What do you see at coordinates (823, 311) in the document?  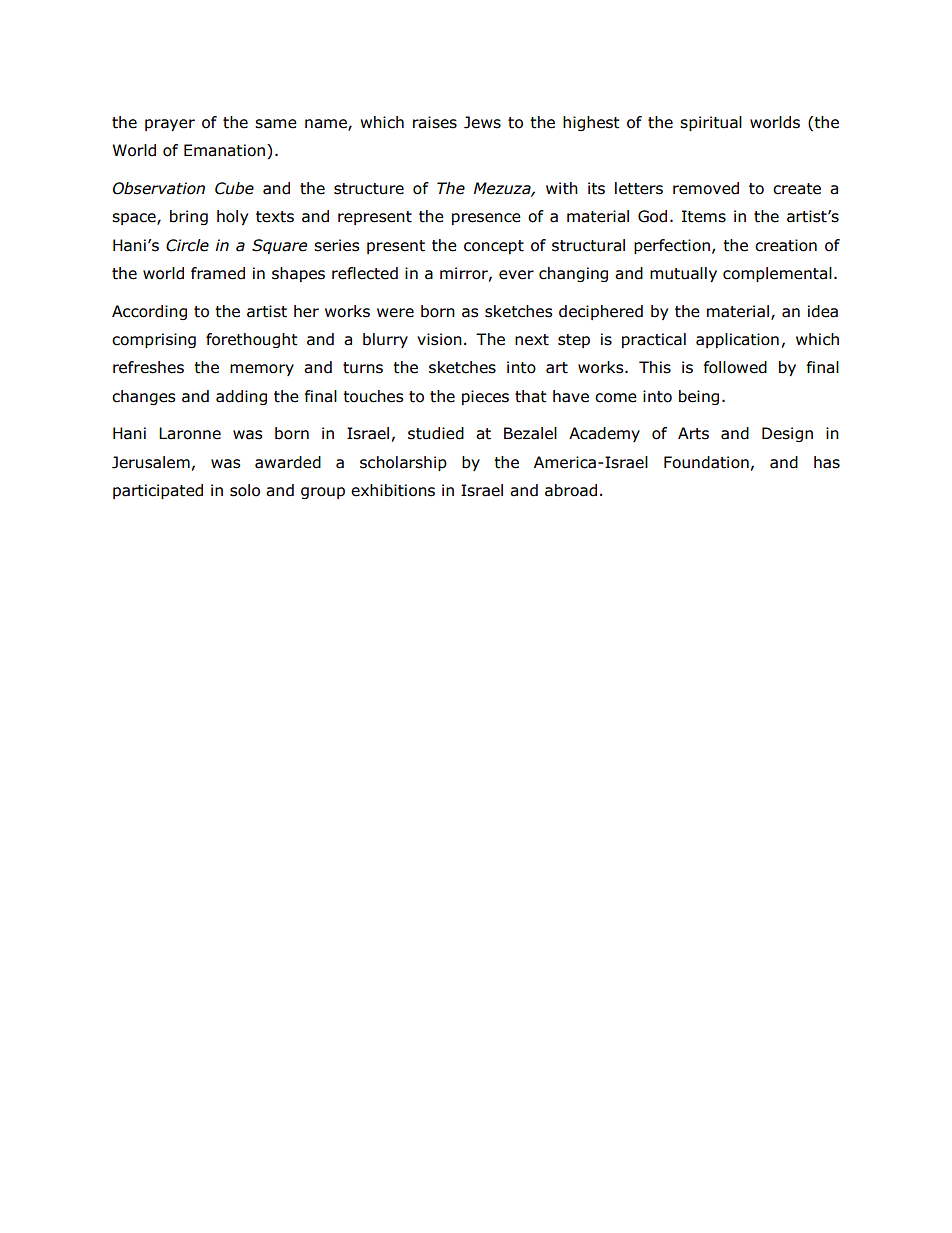 I see `idea` at bounding box center [823, 311].
